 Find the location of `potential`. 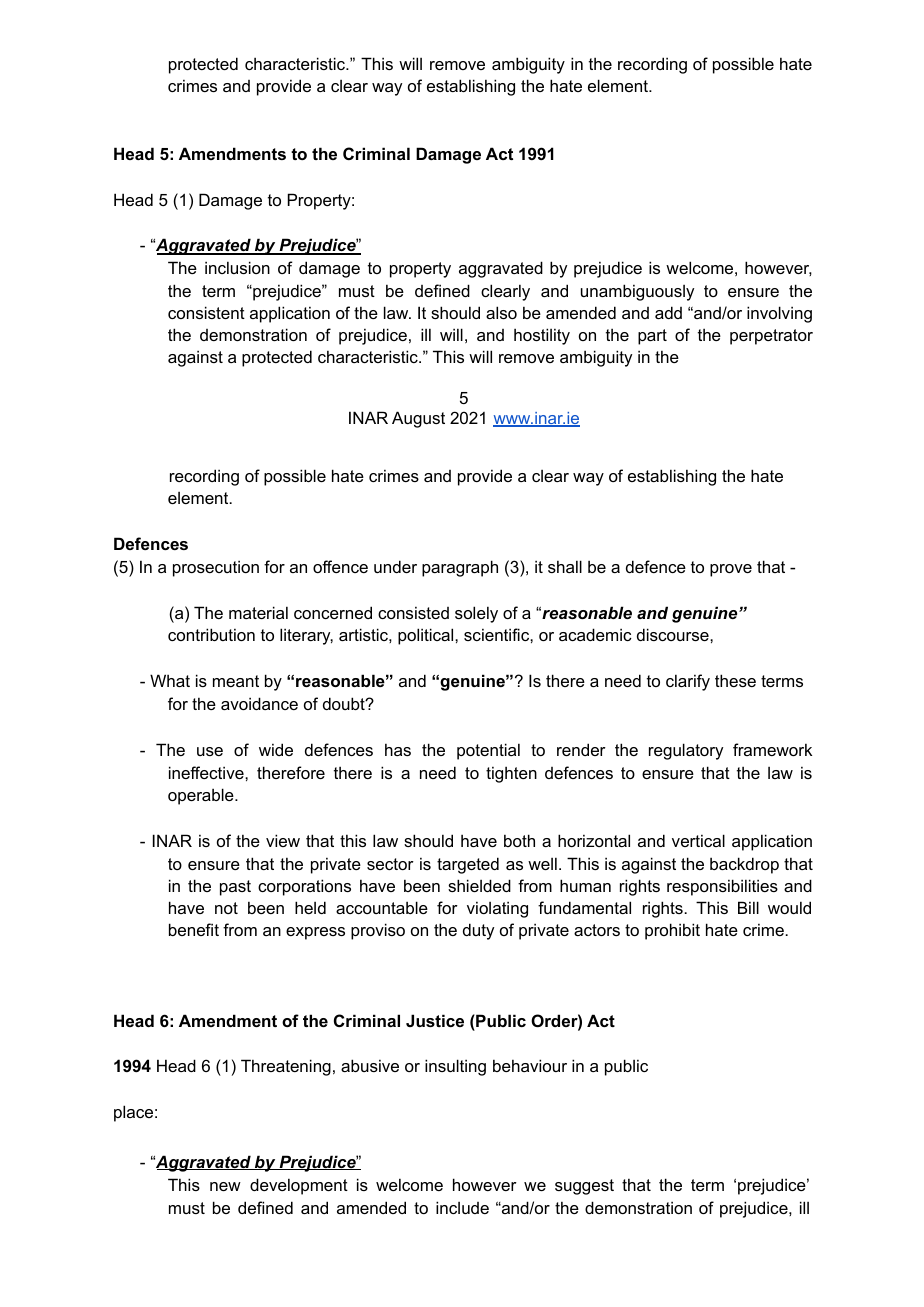

potential is located at coordinates (488, 751).
